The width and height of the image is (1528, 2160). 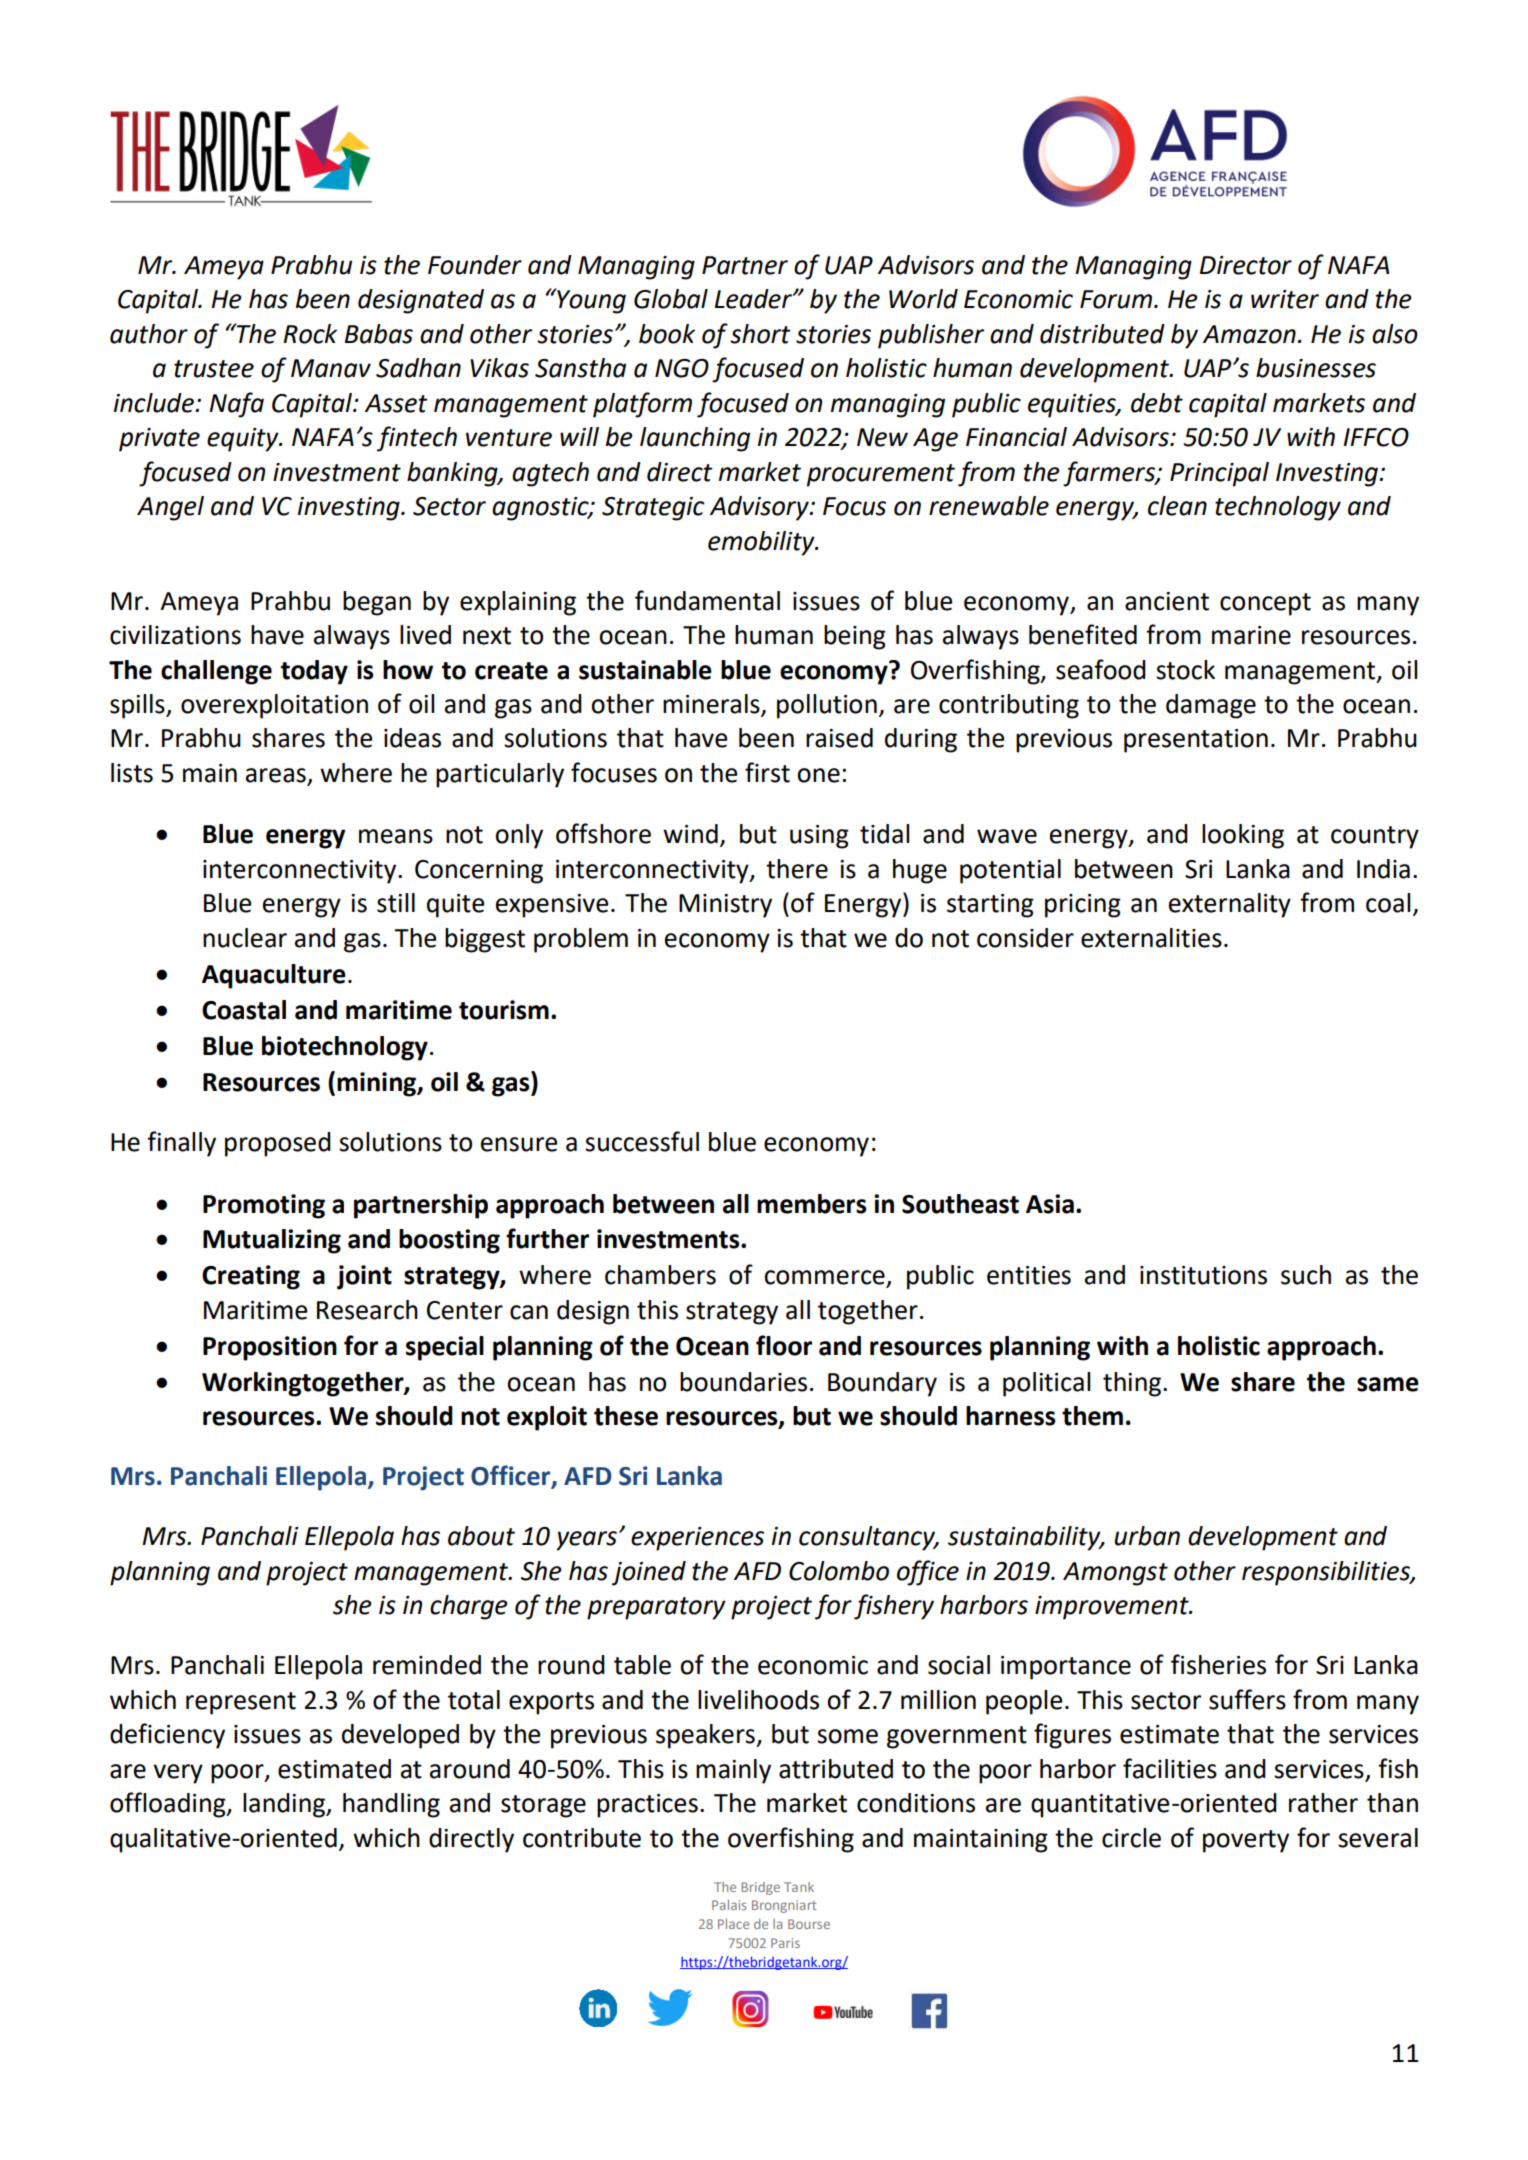 What do you see at coordinates (1203, 1275) in the image?
I see `institutions` at bounding box center [1203, 1275].
